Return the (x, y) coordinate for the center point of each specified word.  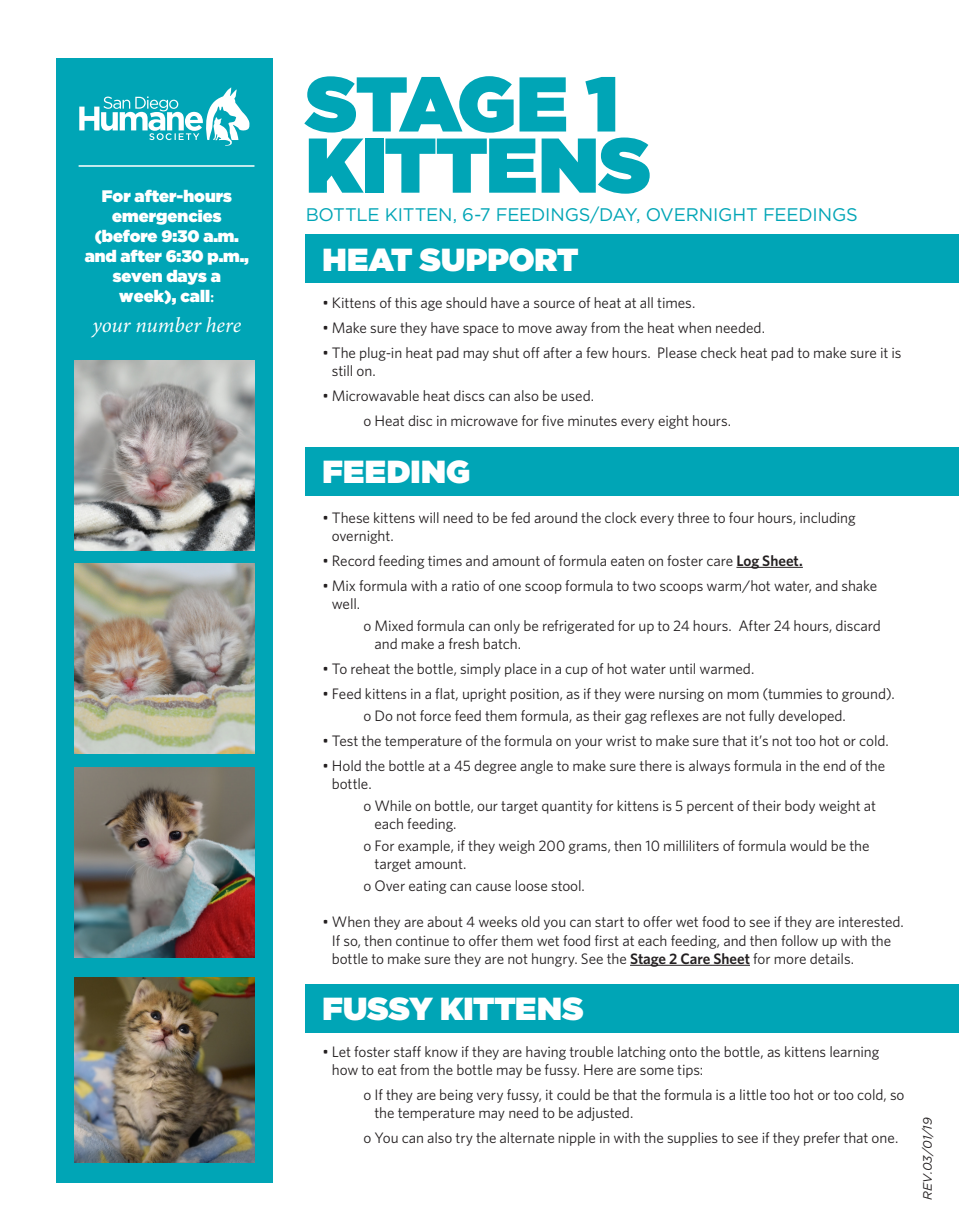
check (719, 352)
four (741, 517)
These (350, 517)
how (345, 1069)
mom (743, 695)
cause (493, 887)
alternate (527, 1137)
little (753, 1094)
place (521, 670)
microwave (484, 420)
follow (799, 940)
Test (345, 740)
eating (428, 887)
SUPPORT (498, 260)
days (186, 277)
